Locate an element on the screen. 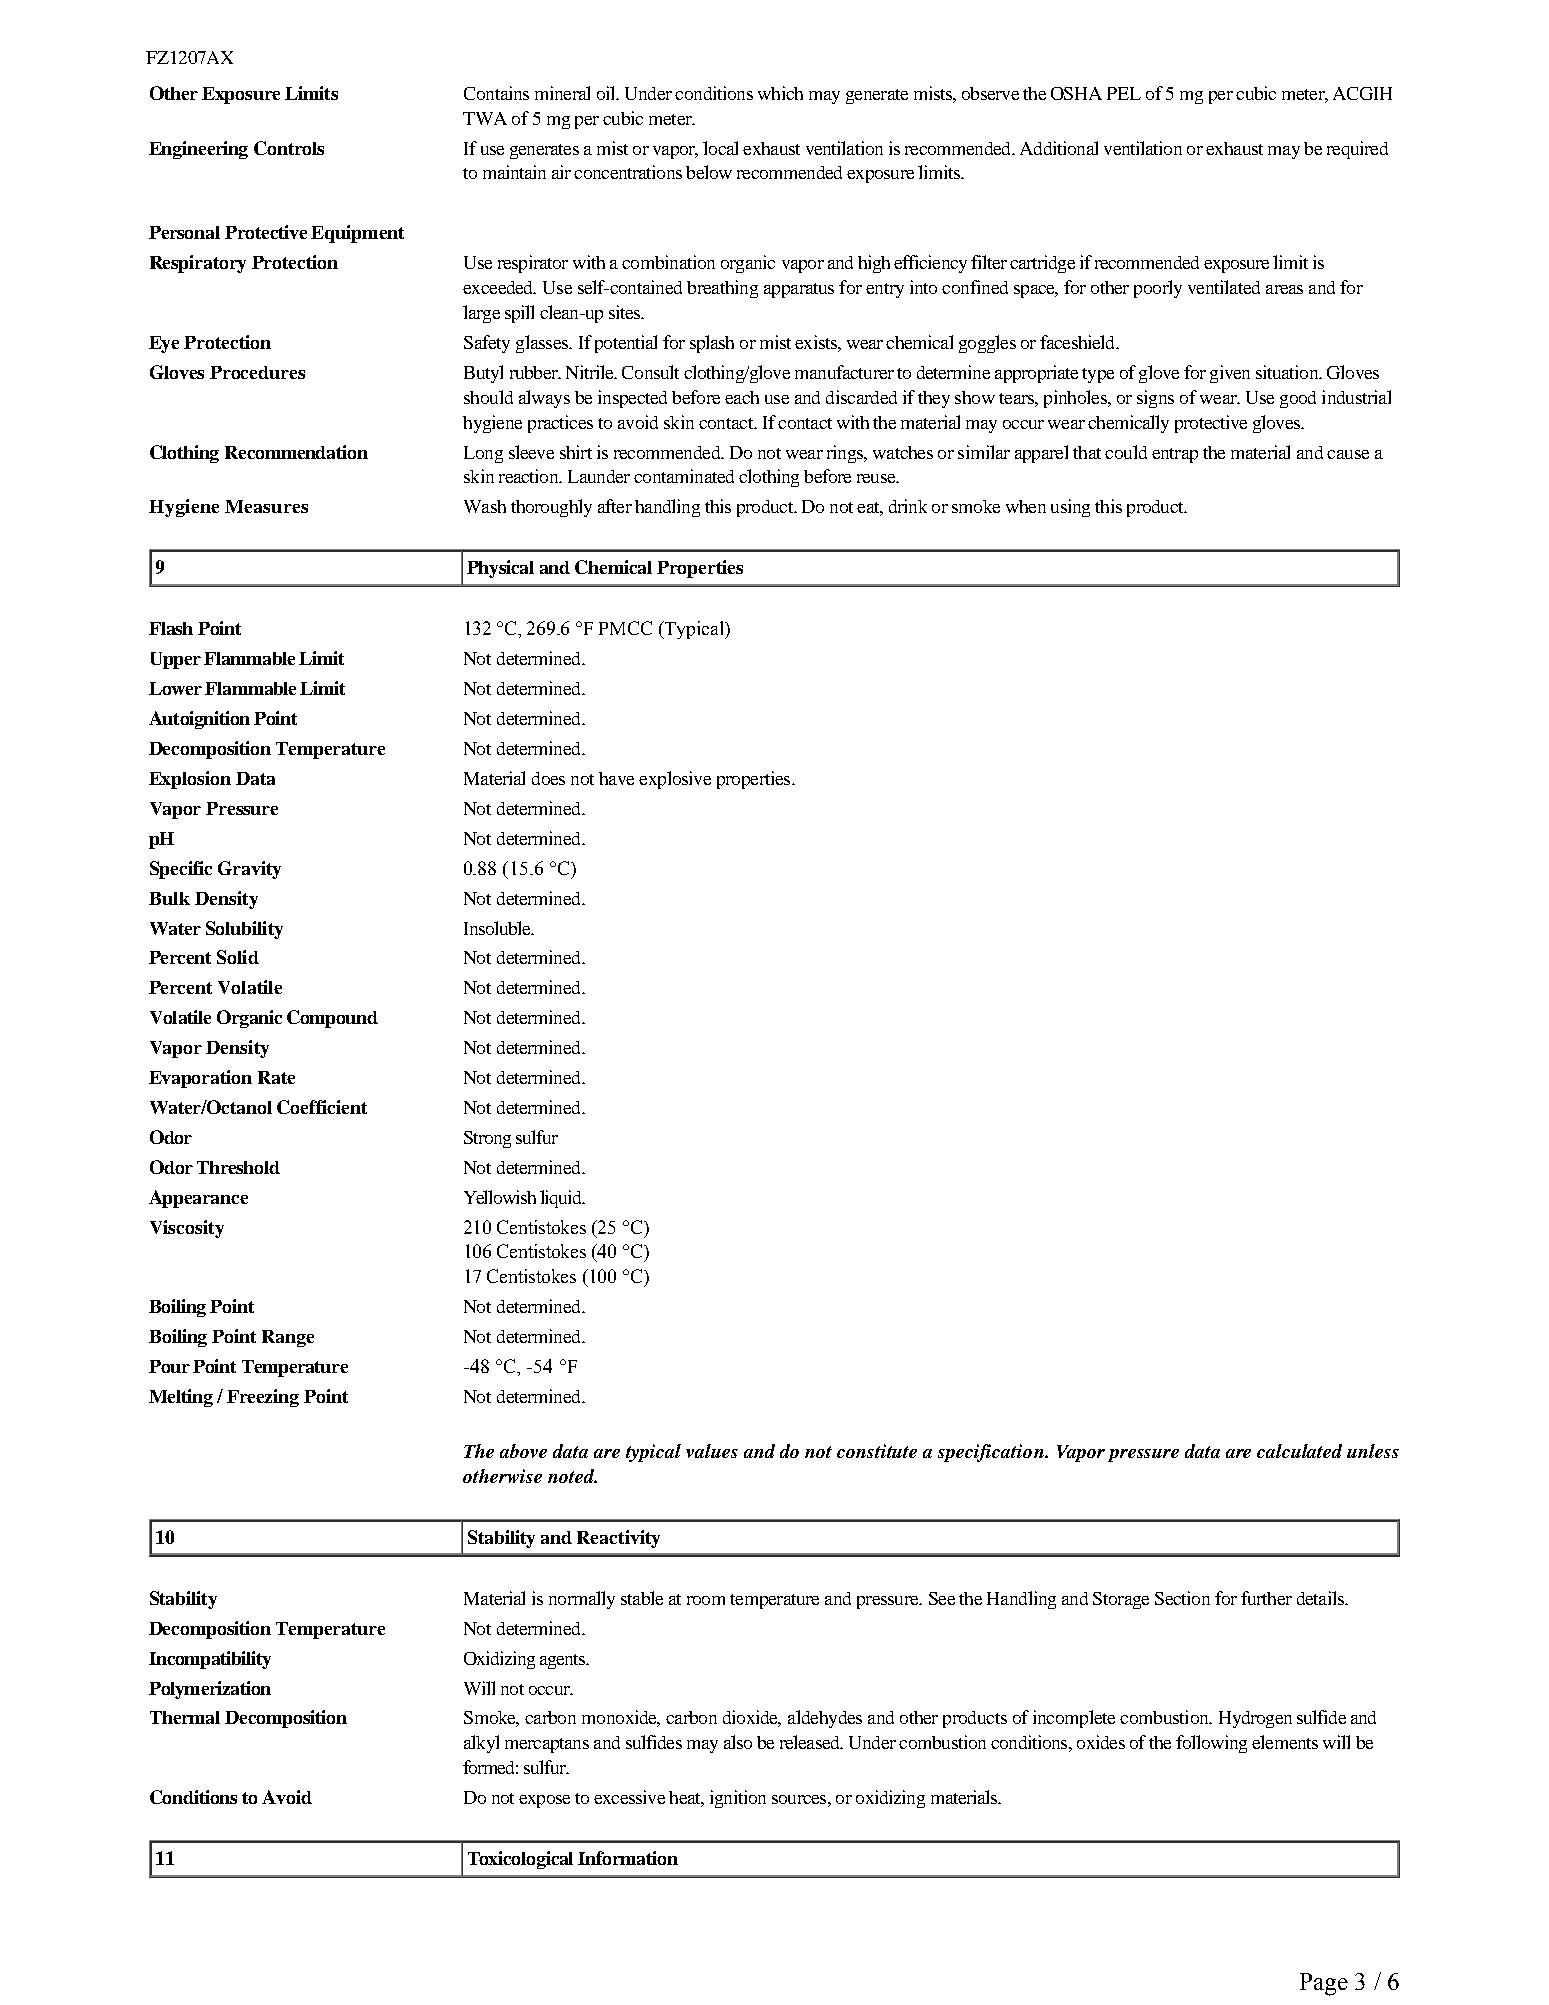 The height and width of the screenshot is (2005, 1549). values is located at coordinates (712, 1451).
